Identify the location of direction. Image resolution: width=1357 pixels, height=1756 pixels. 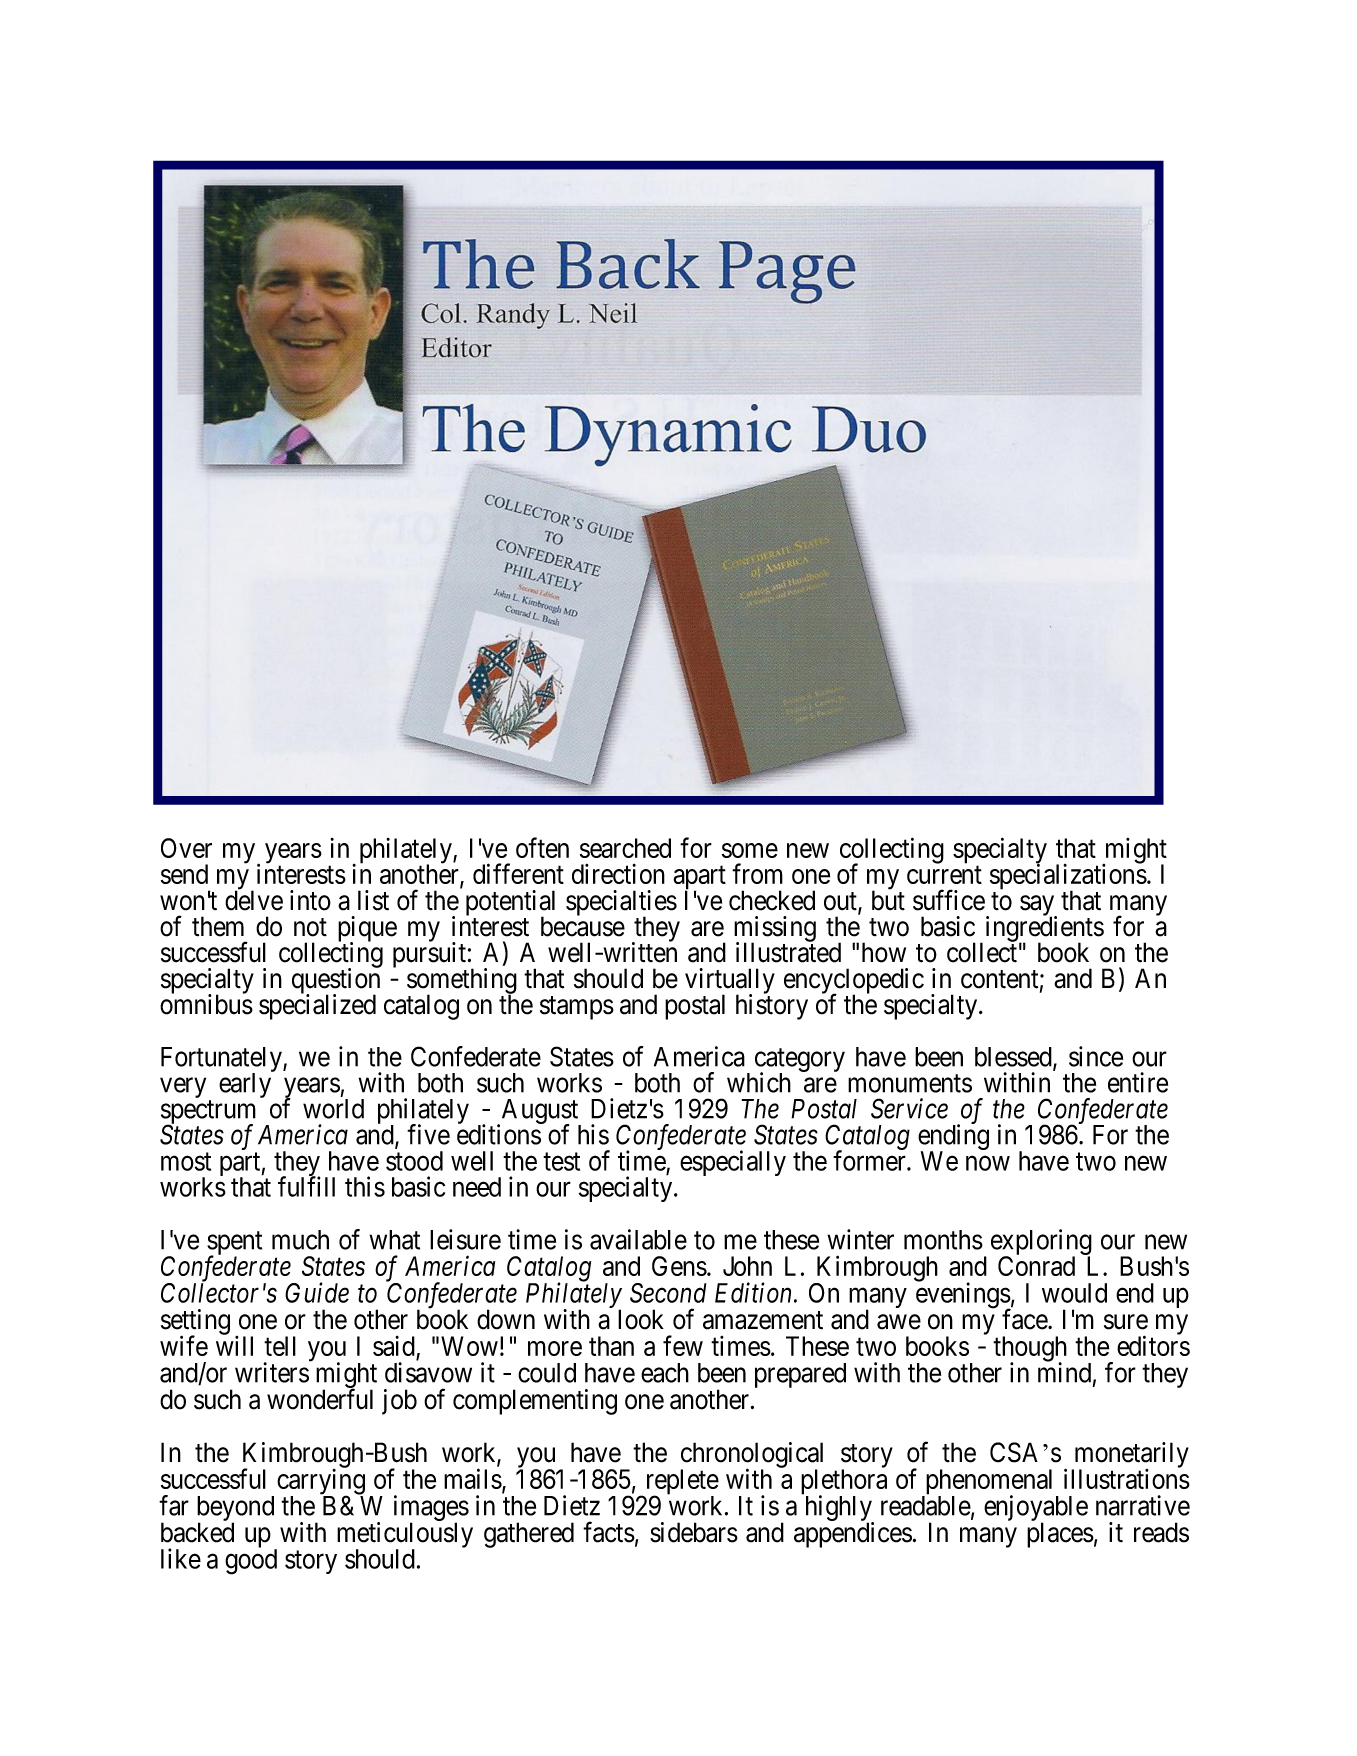
(618, 874).
